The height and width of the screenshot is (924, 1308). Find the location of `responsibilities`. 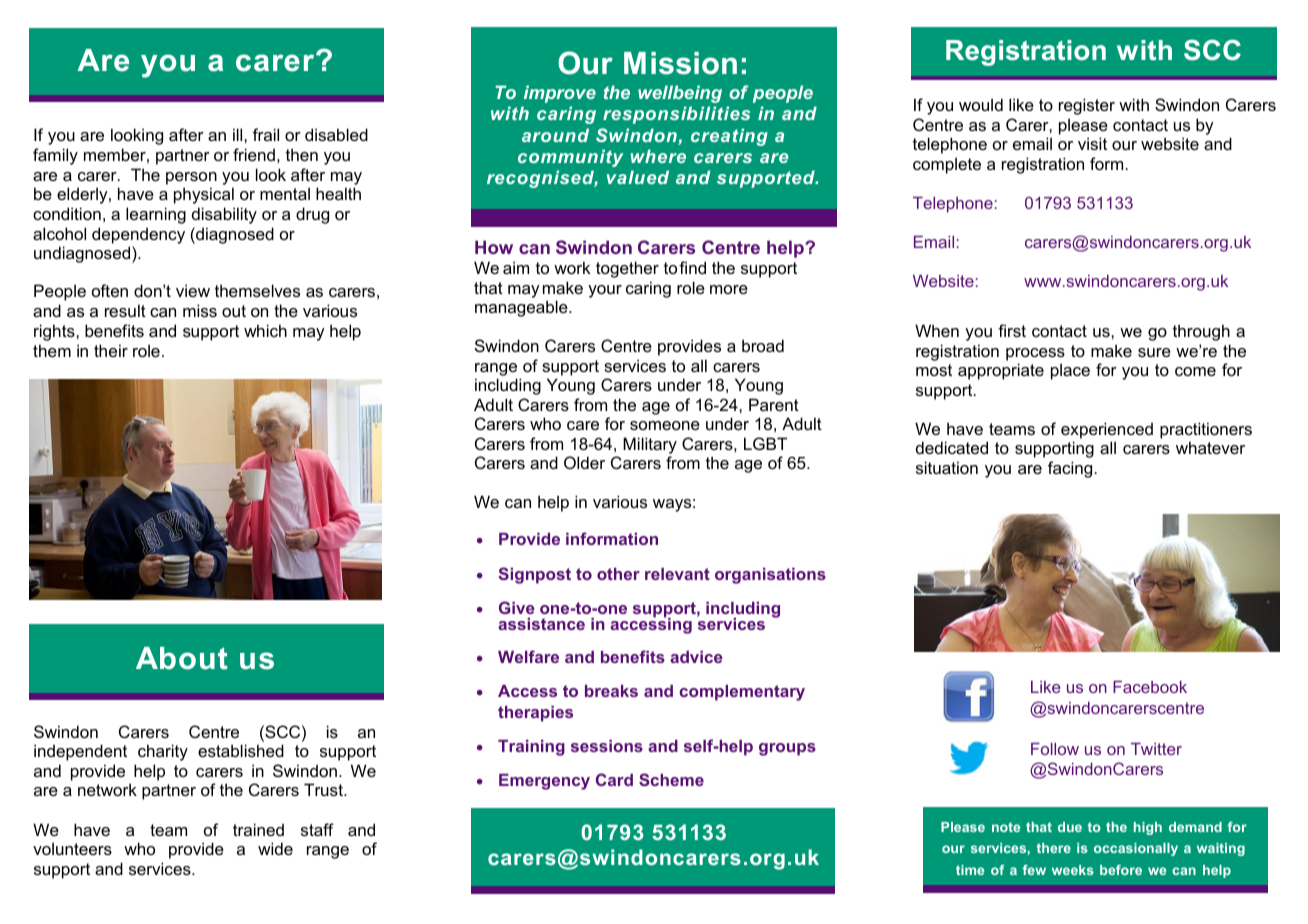

responsibilities is located at coordinates (676, 115).
